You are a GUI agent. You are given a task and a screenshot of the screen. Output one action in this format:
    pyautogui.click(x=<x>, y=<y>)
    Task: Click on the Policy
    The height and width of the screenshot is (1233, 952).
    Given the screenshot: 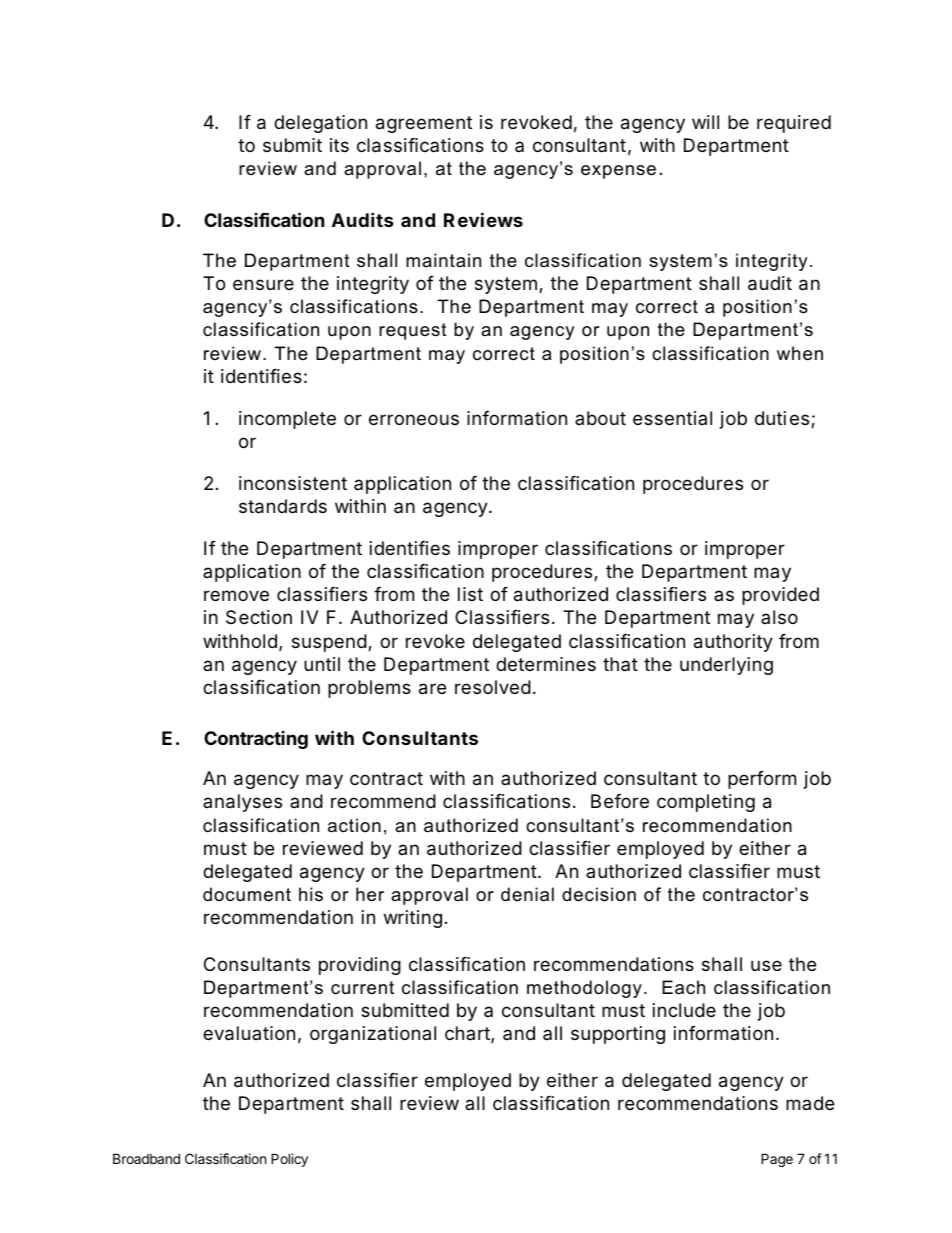 What is the action you would take?
    pyautogui.click(x=289, y=1160)
